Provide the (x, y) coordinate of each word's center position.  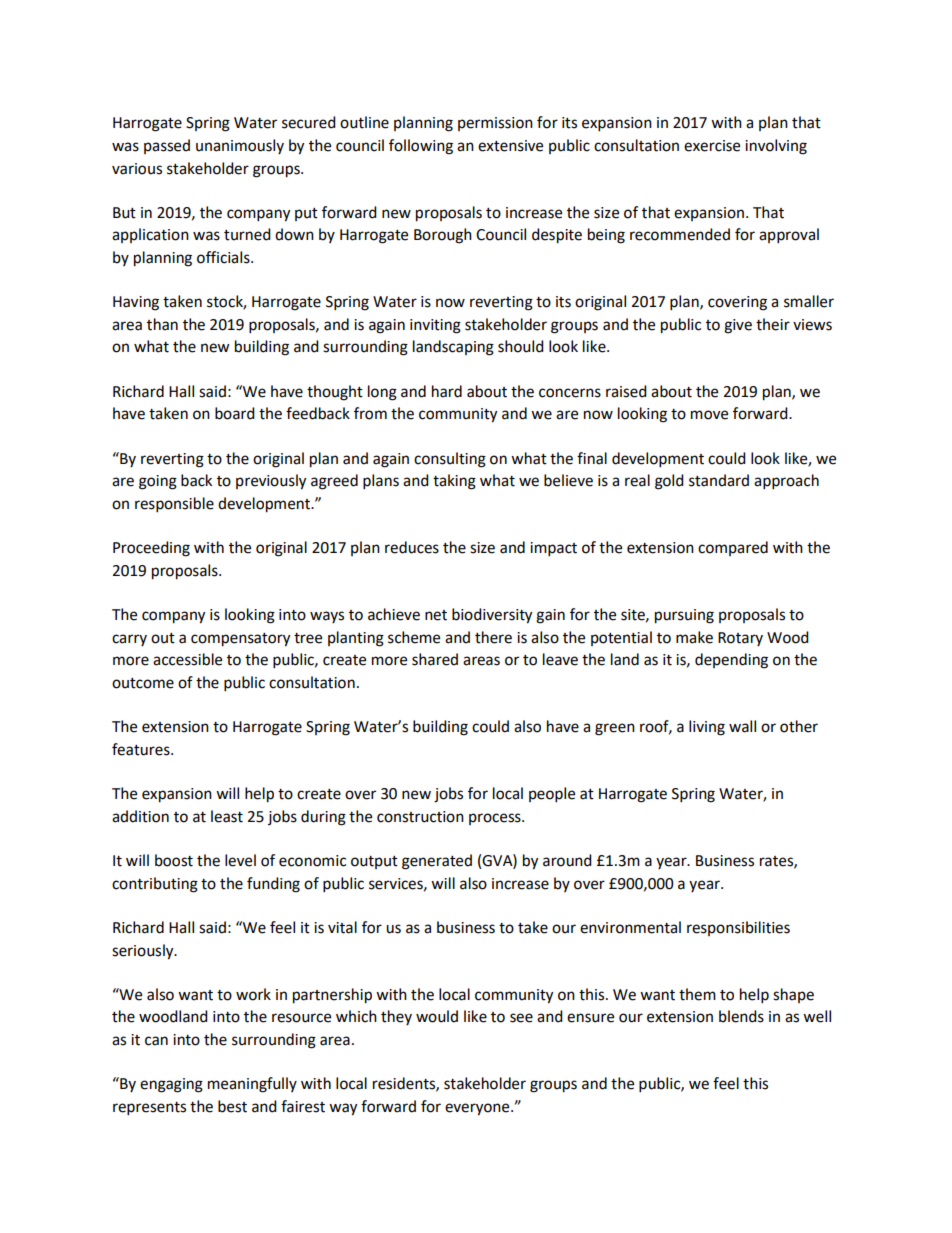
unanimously (240, 146)
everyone (478, 1109)
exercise (712, 146)
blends (741, 1016)
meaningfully (252, 1085)
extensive (510, 146)
